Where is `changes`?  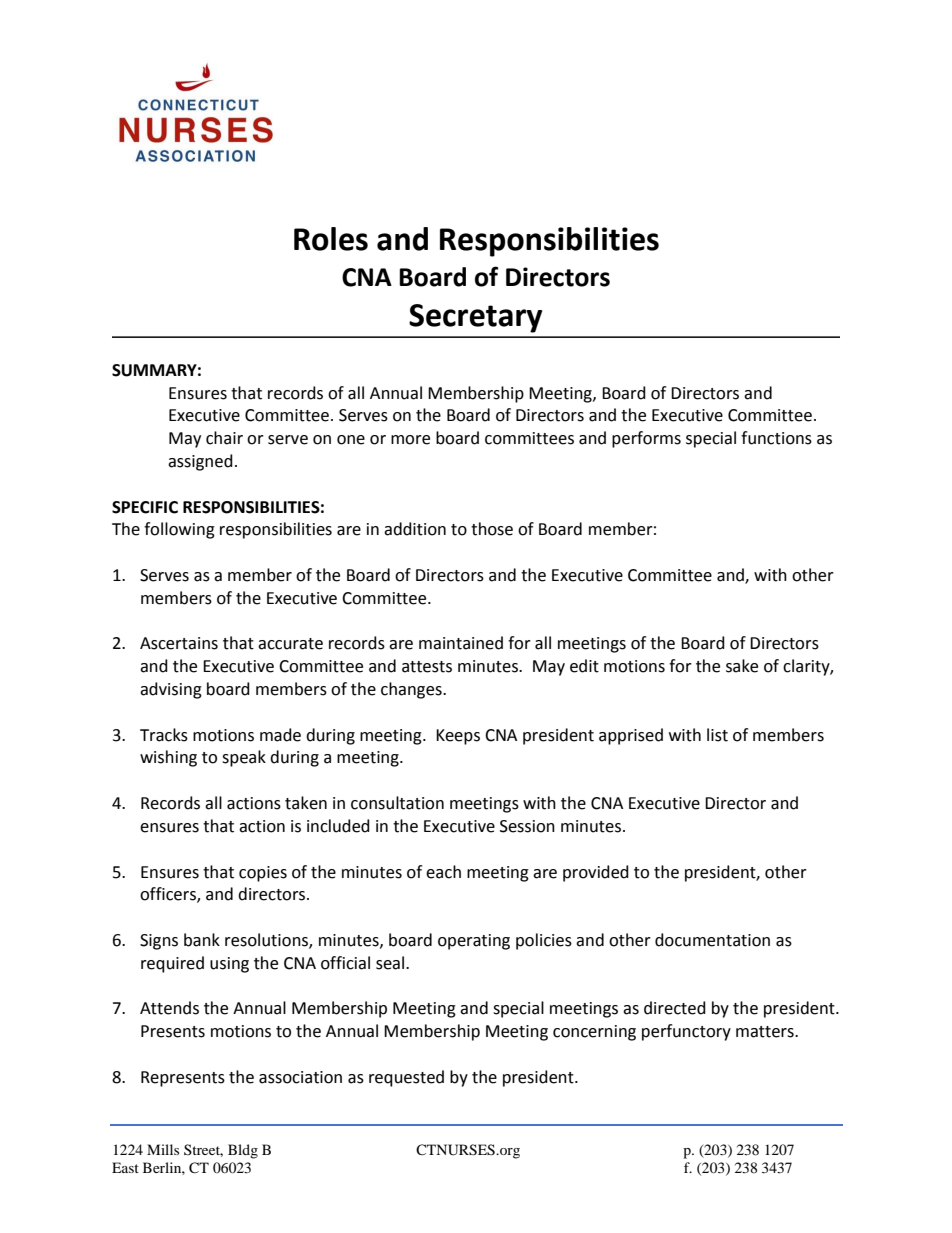
changes is located at coordinates (412, 690).
